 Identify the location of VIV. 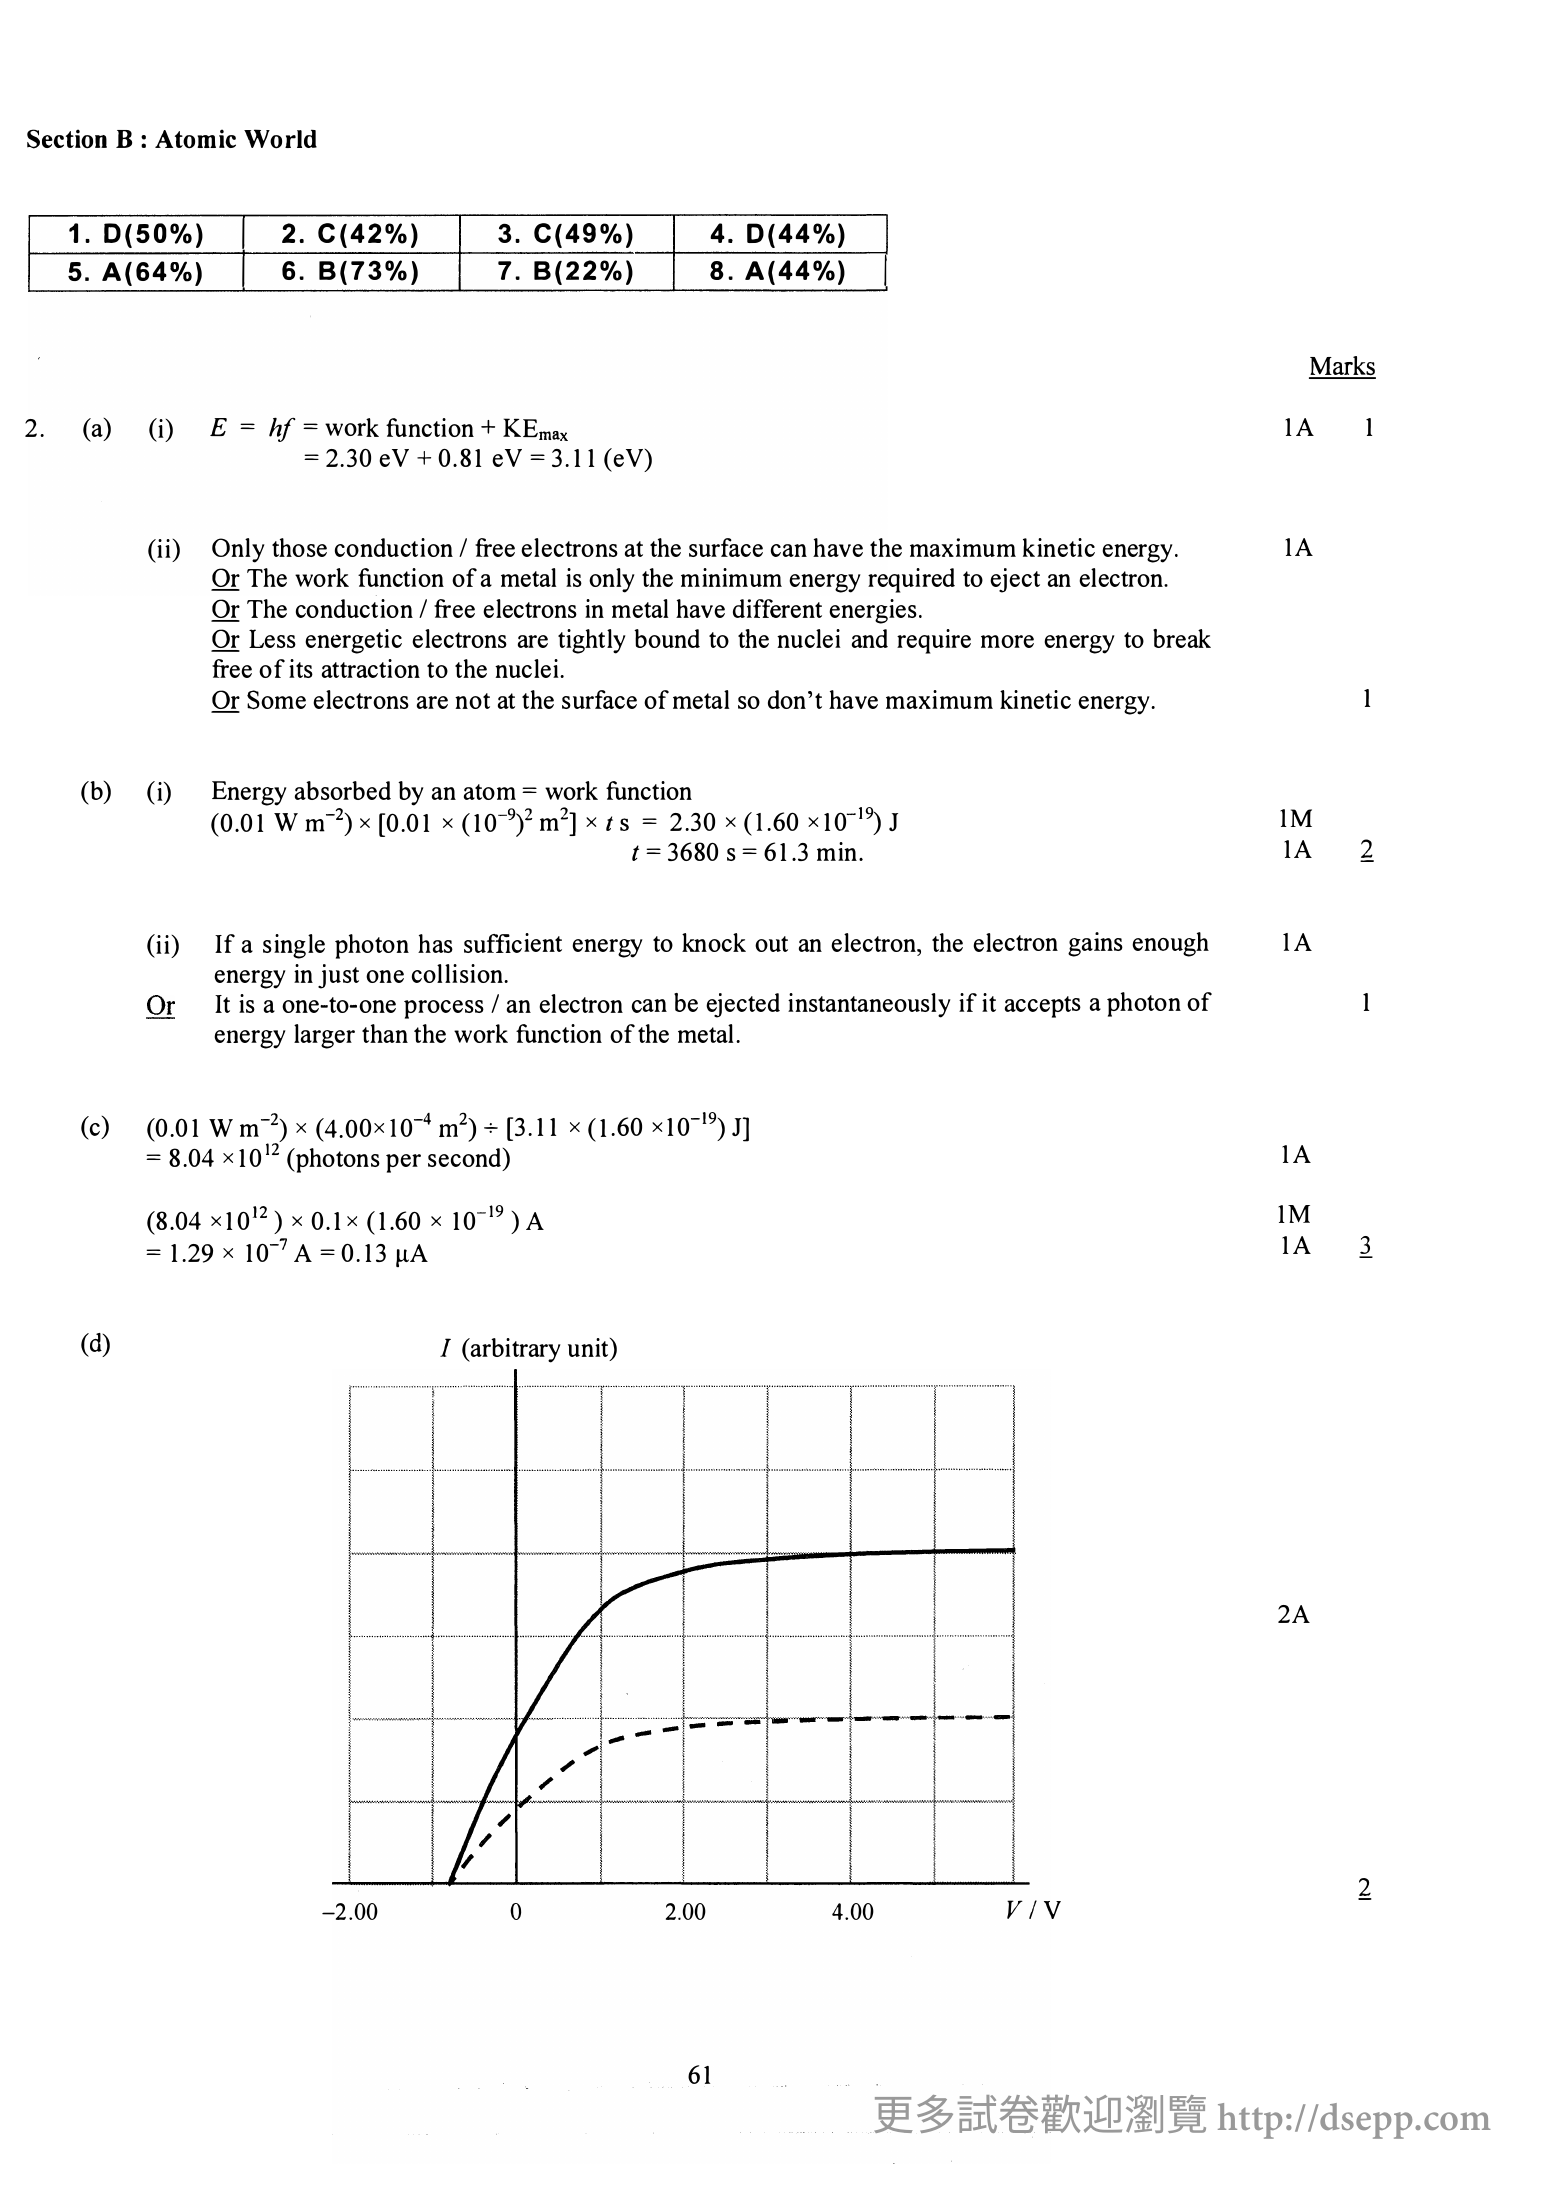
(1034, 1909).
